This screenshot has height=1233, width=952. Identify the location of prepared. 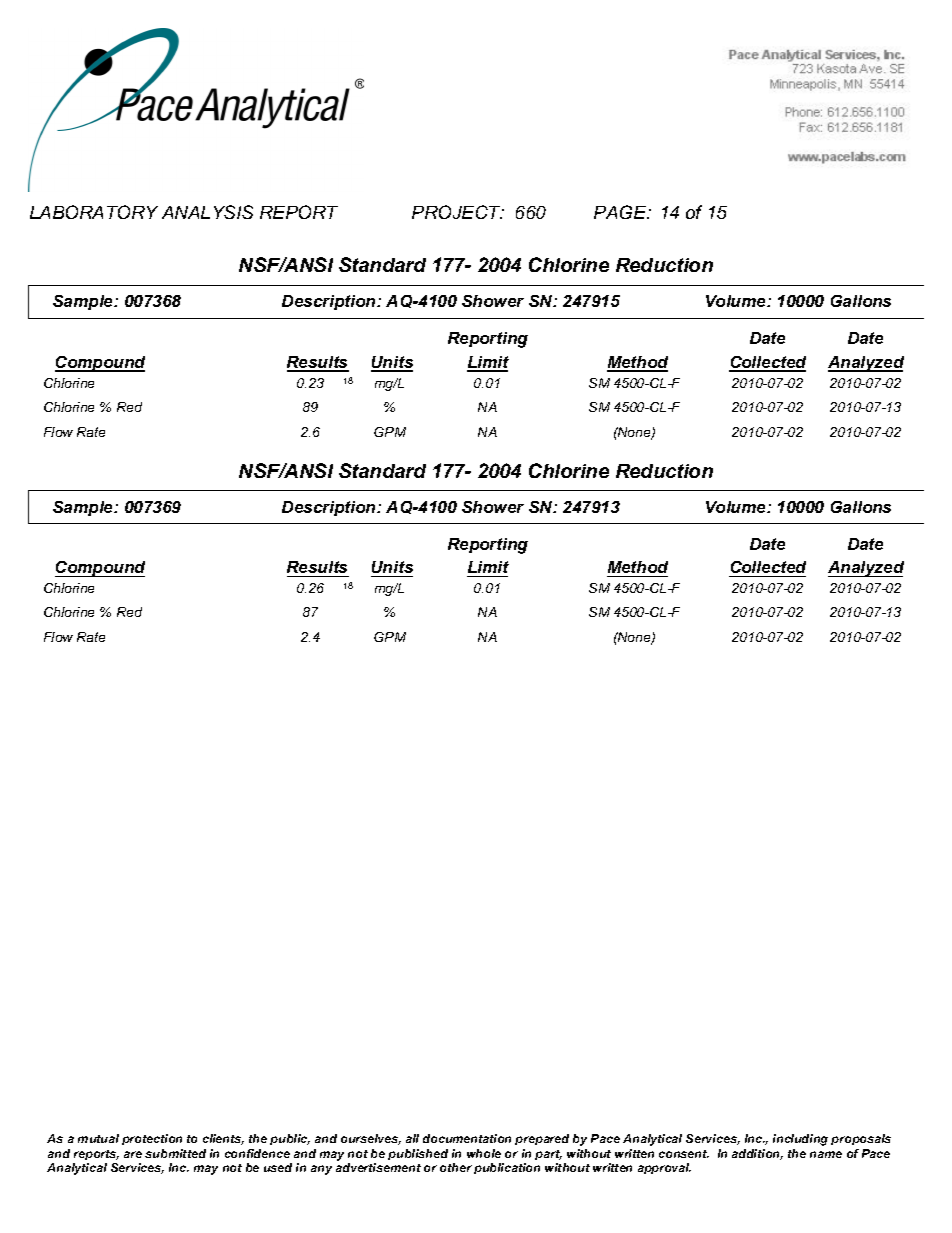
(542, 1139).
